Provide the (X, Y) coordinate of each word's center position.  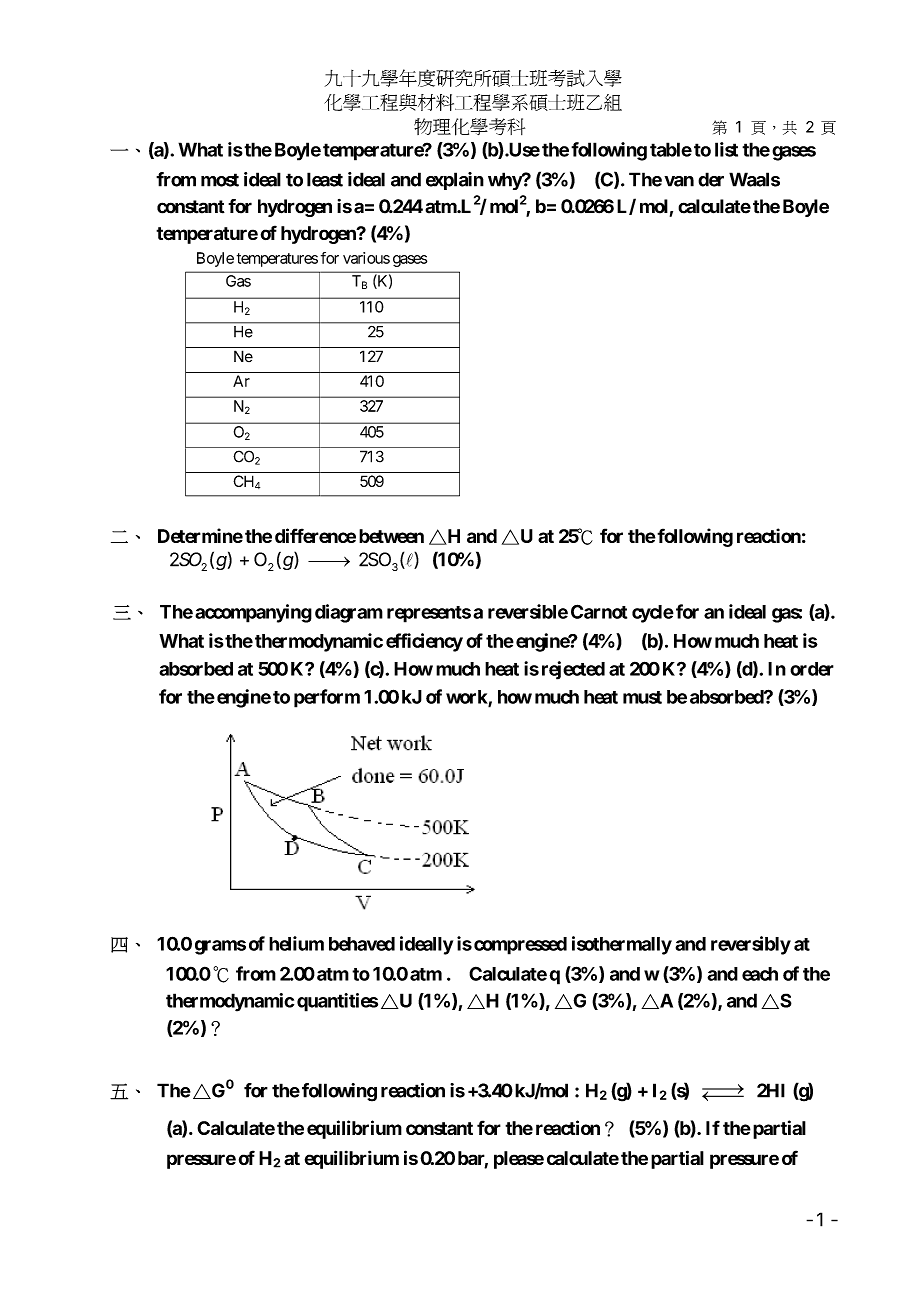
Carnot (599, 611)
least (325, 179)
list (726, 149)
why (505, 181)
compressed (520, 946)
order (812, 669)
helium (296, 943)
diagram (349, 613)
